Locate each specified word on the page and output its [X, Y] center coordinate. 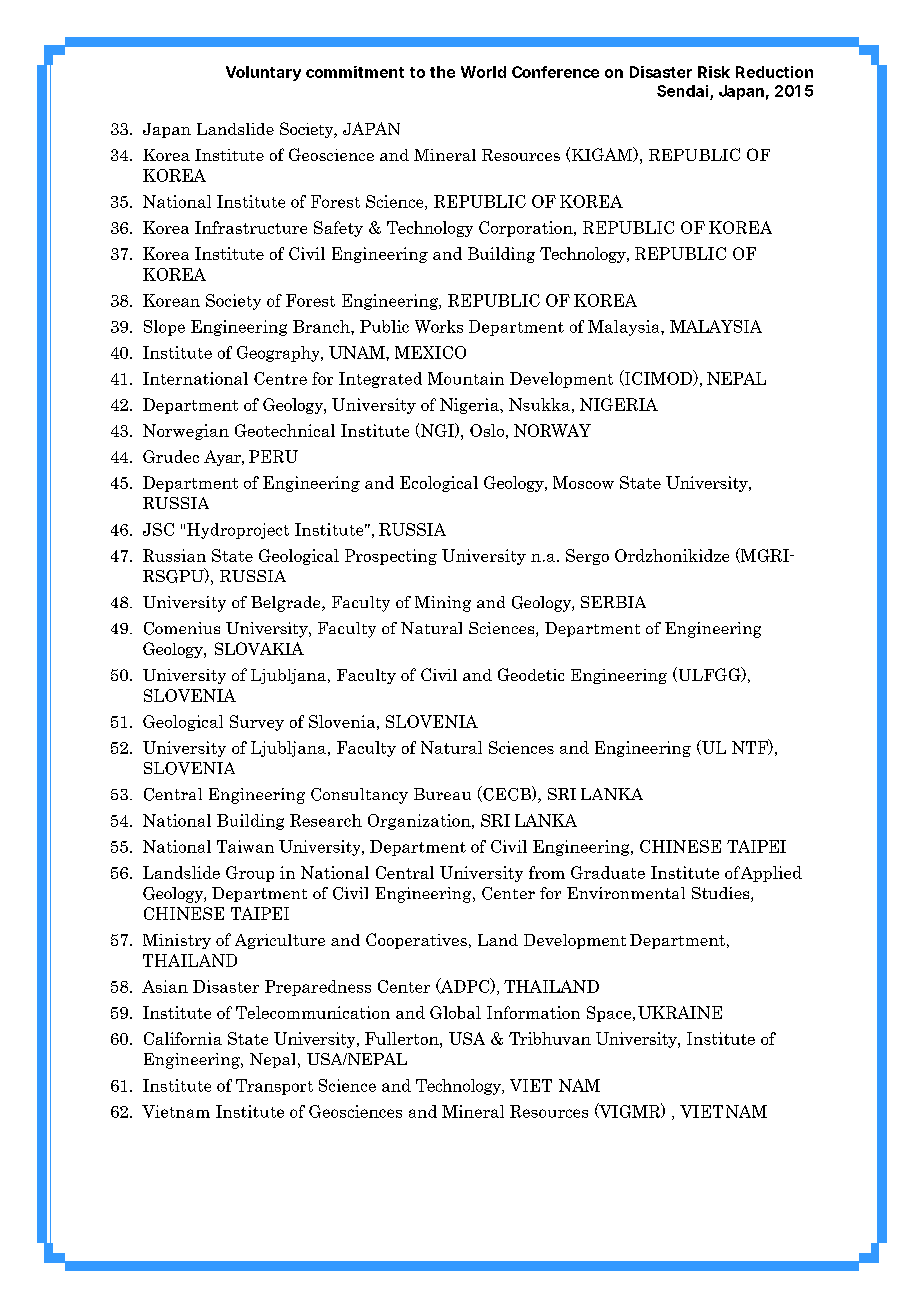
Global [455, 1012]
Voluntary [263, 73]
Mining [443, 604]
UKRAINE [680, 1012]
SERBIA [613, 602]
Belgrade [287, 604]
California [183, 1038]
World [483, 72]
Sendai [682, 91]
